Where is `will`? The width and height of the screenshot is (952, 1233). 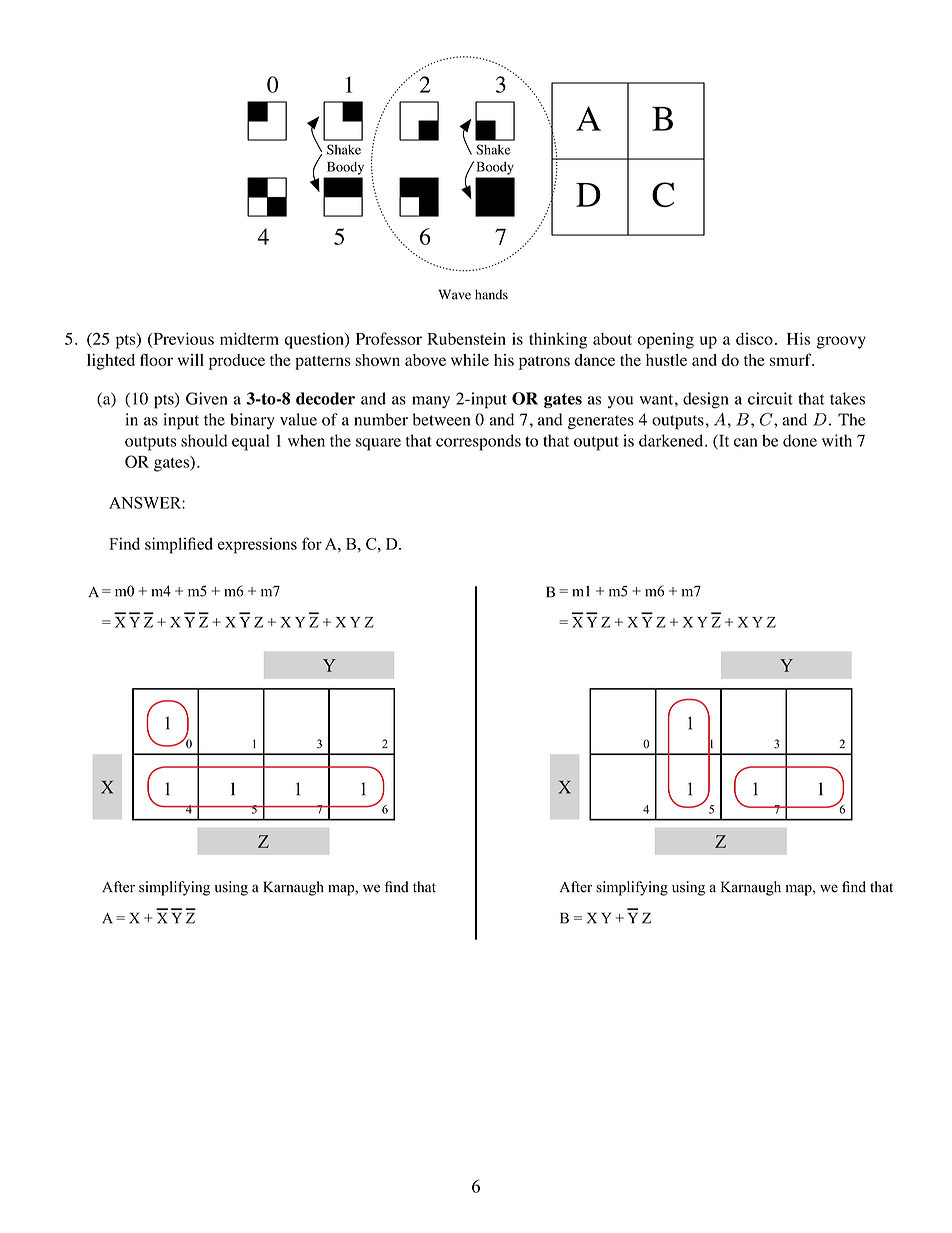 will is located at coordinates (191, 360).
